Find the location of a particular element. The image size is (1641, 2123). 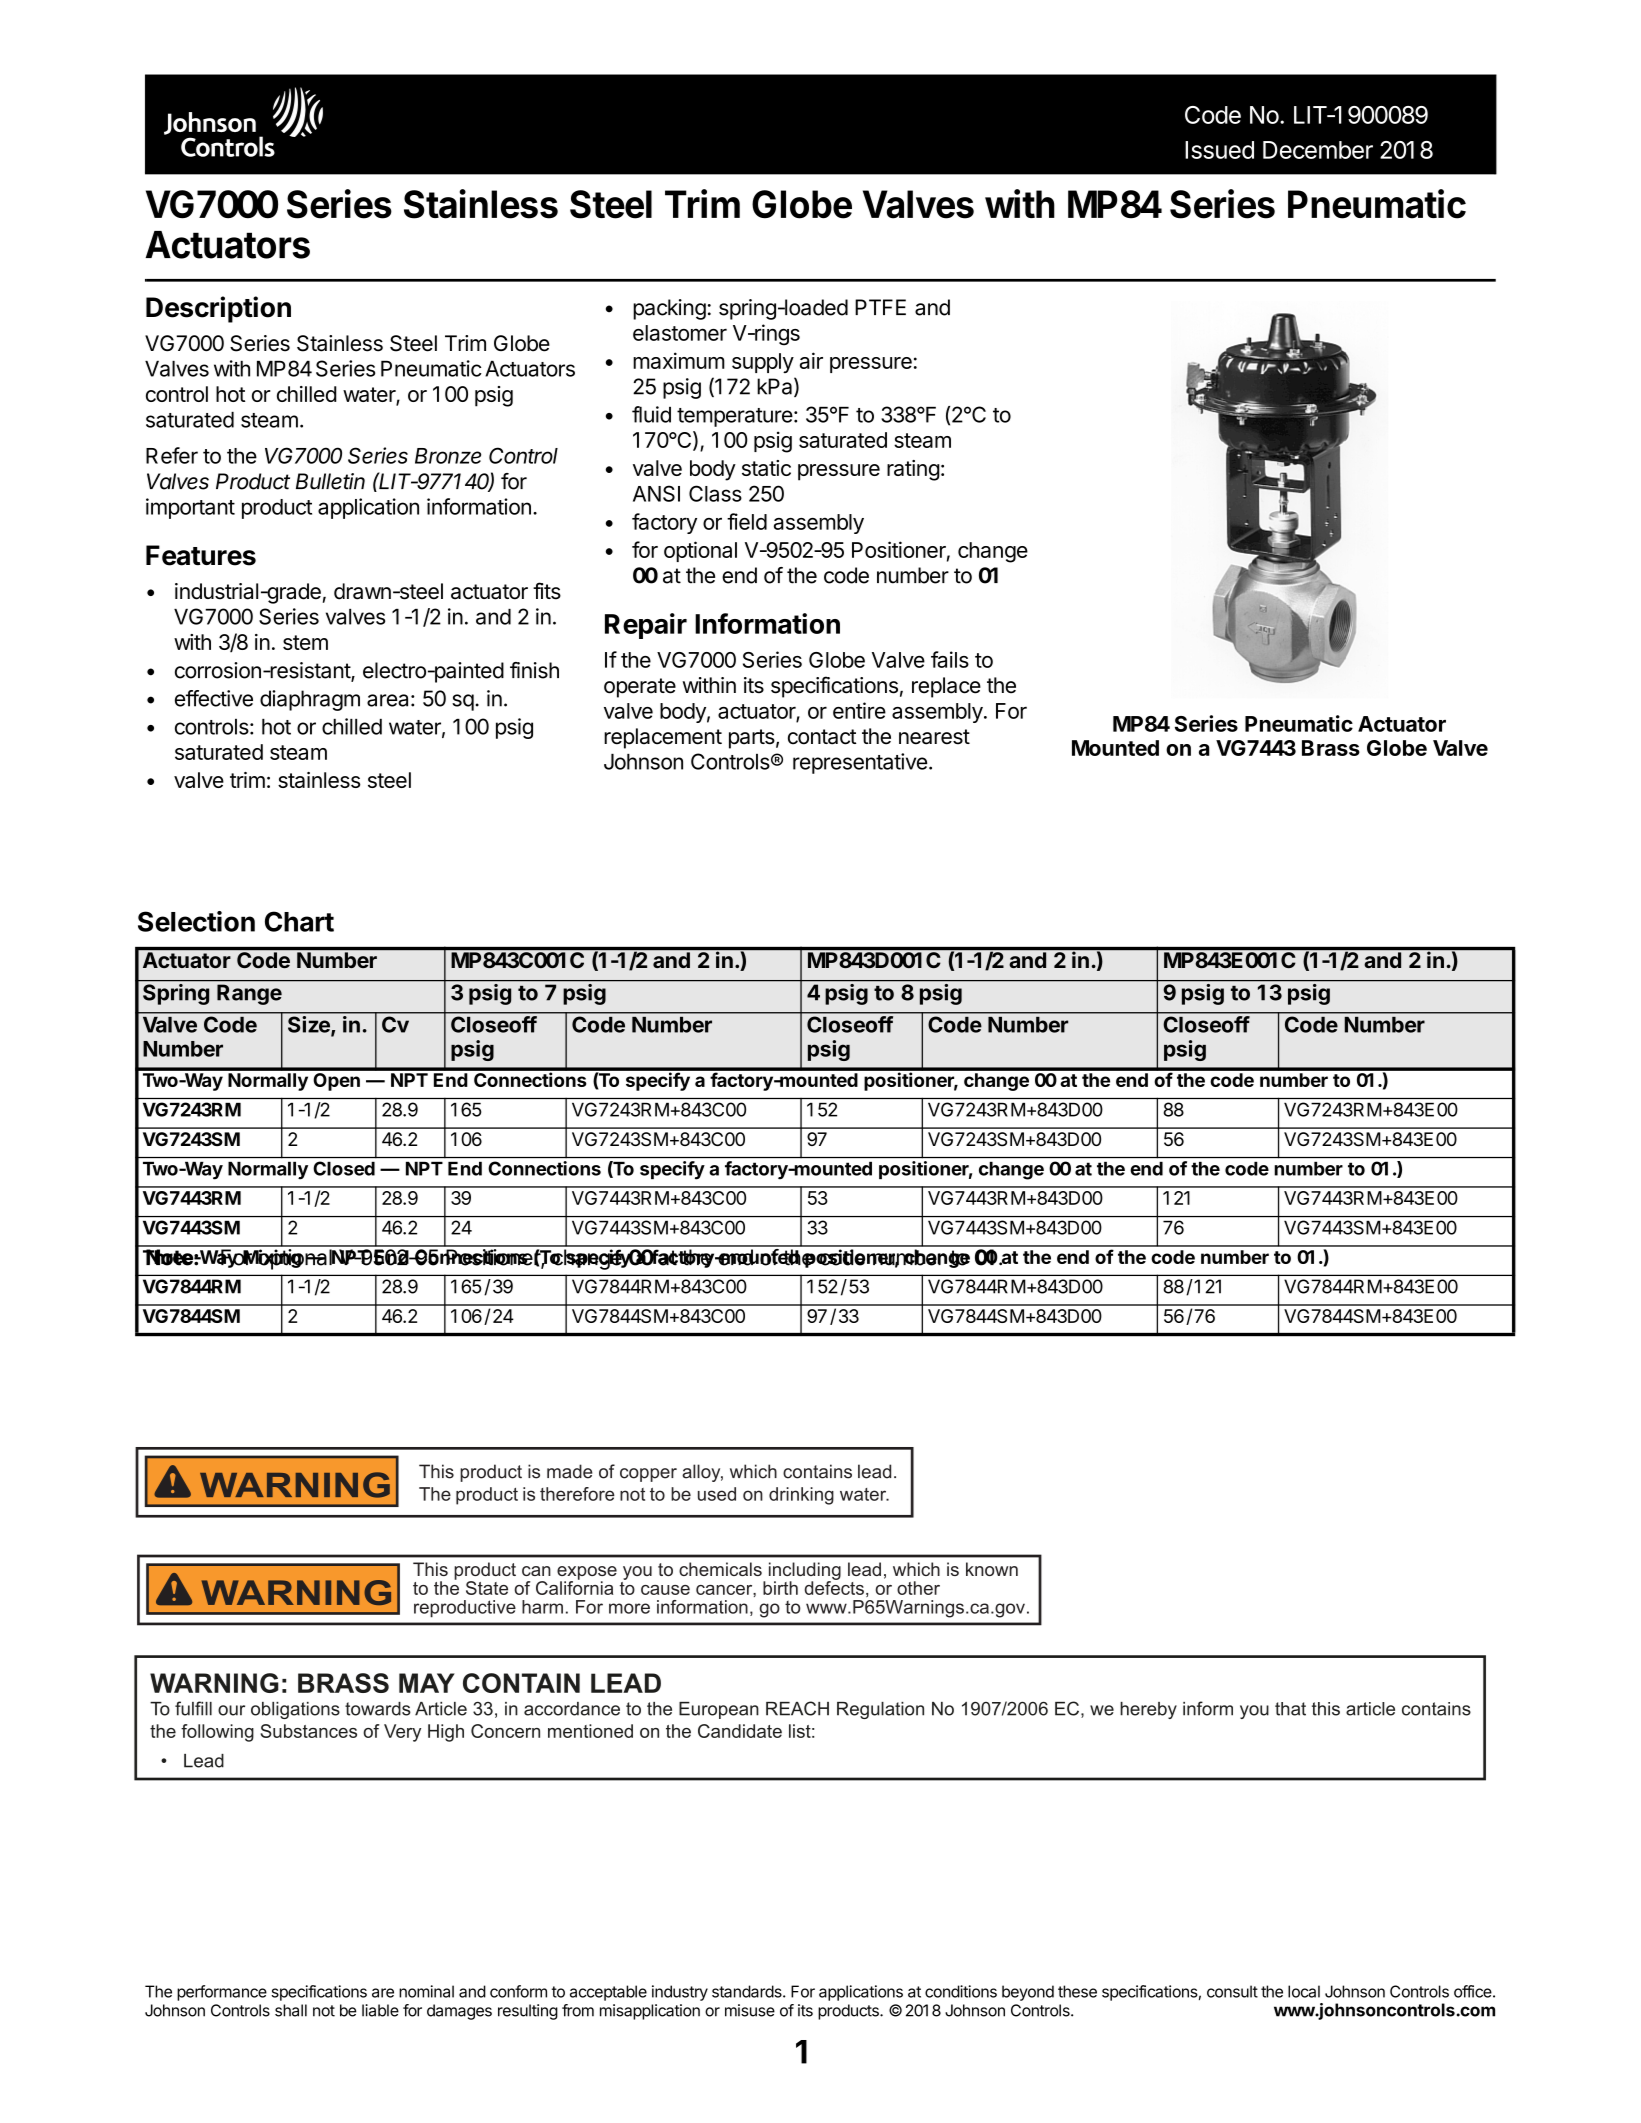

known is located at coordinates (992, 1569).
